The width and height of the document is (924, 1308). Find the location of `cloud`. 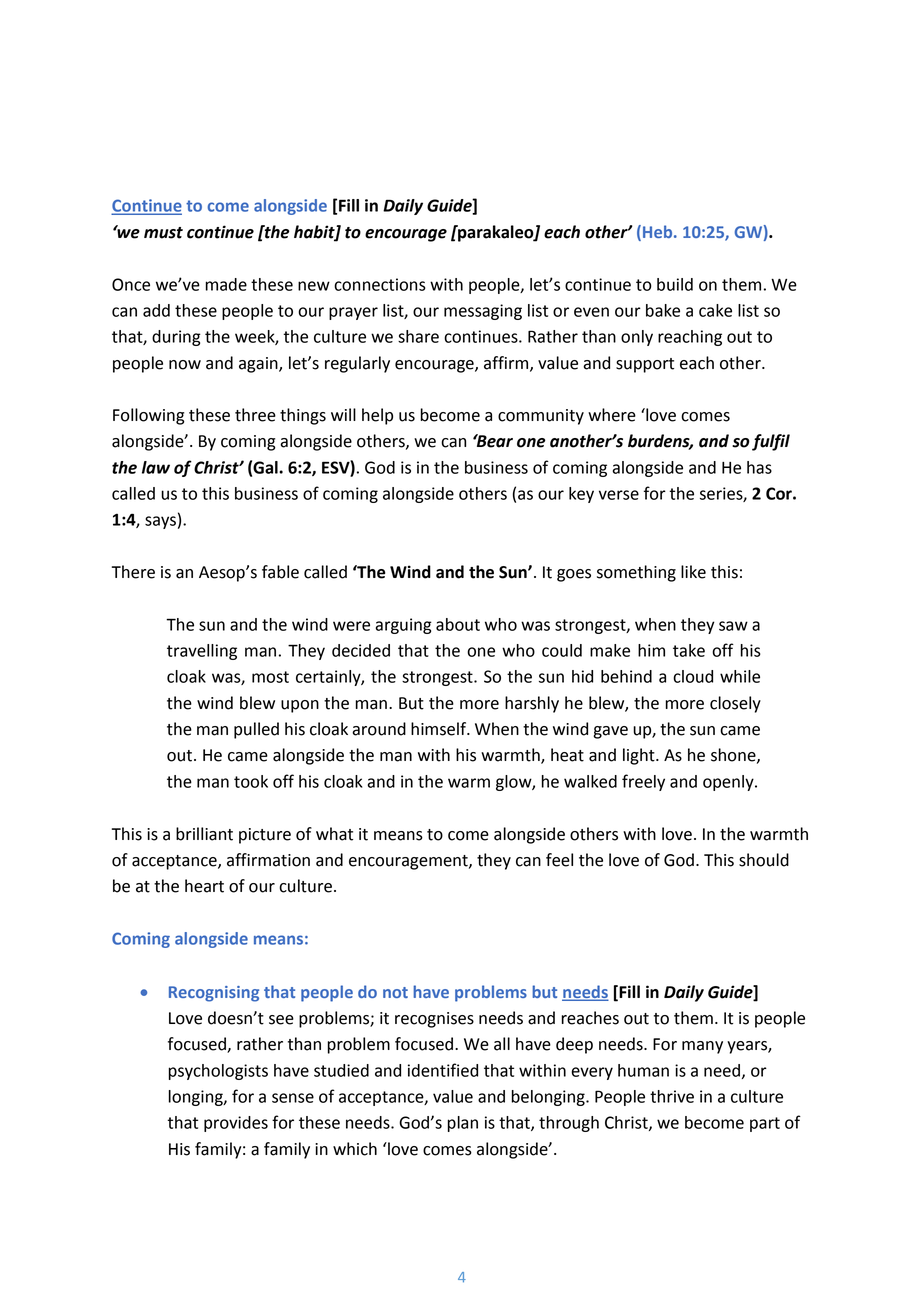

cloud is located at coordinates (693, 676).
